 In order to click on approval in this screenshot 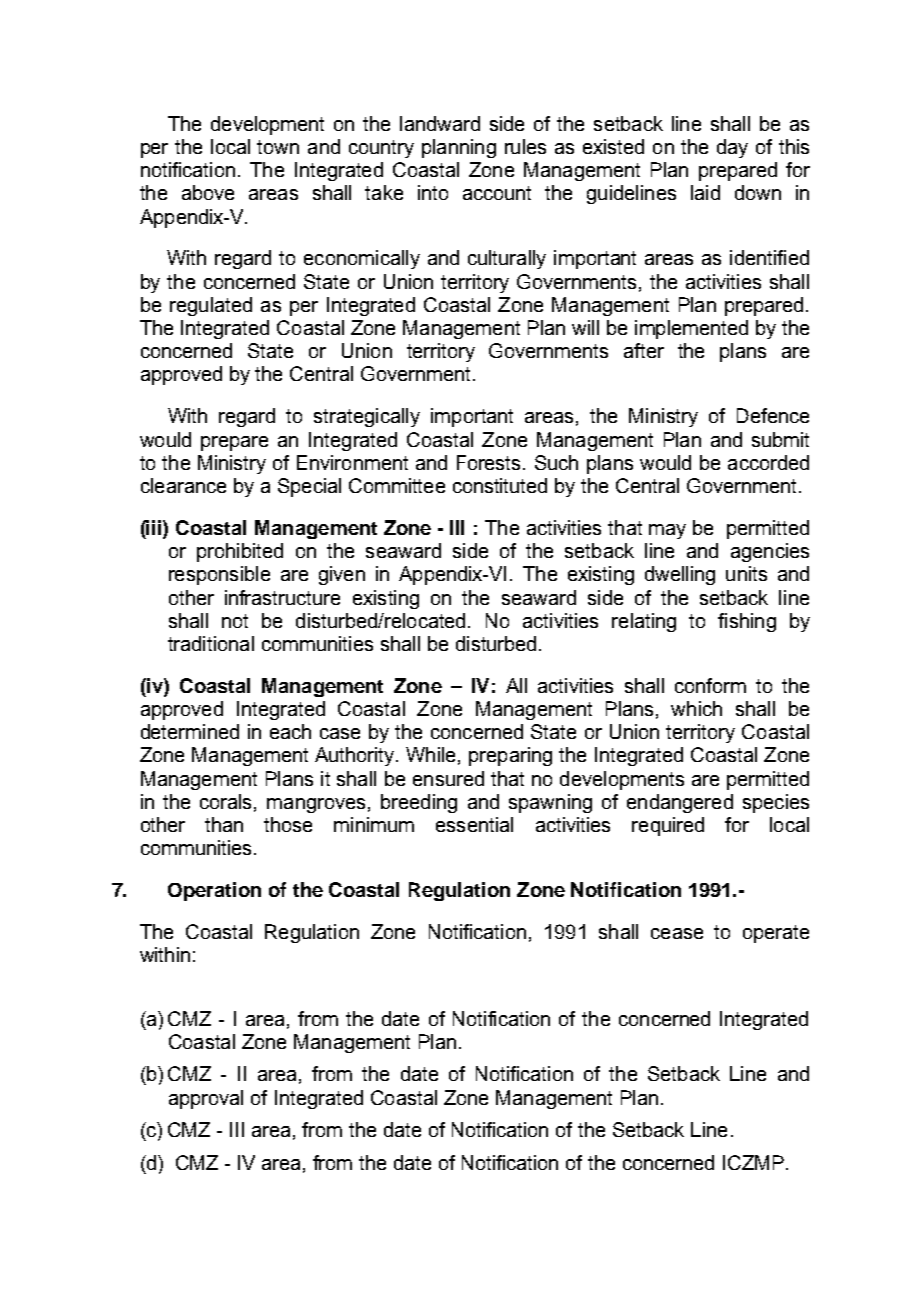, I will do `click(206, 1099)`.
